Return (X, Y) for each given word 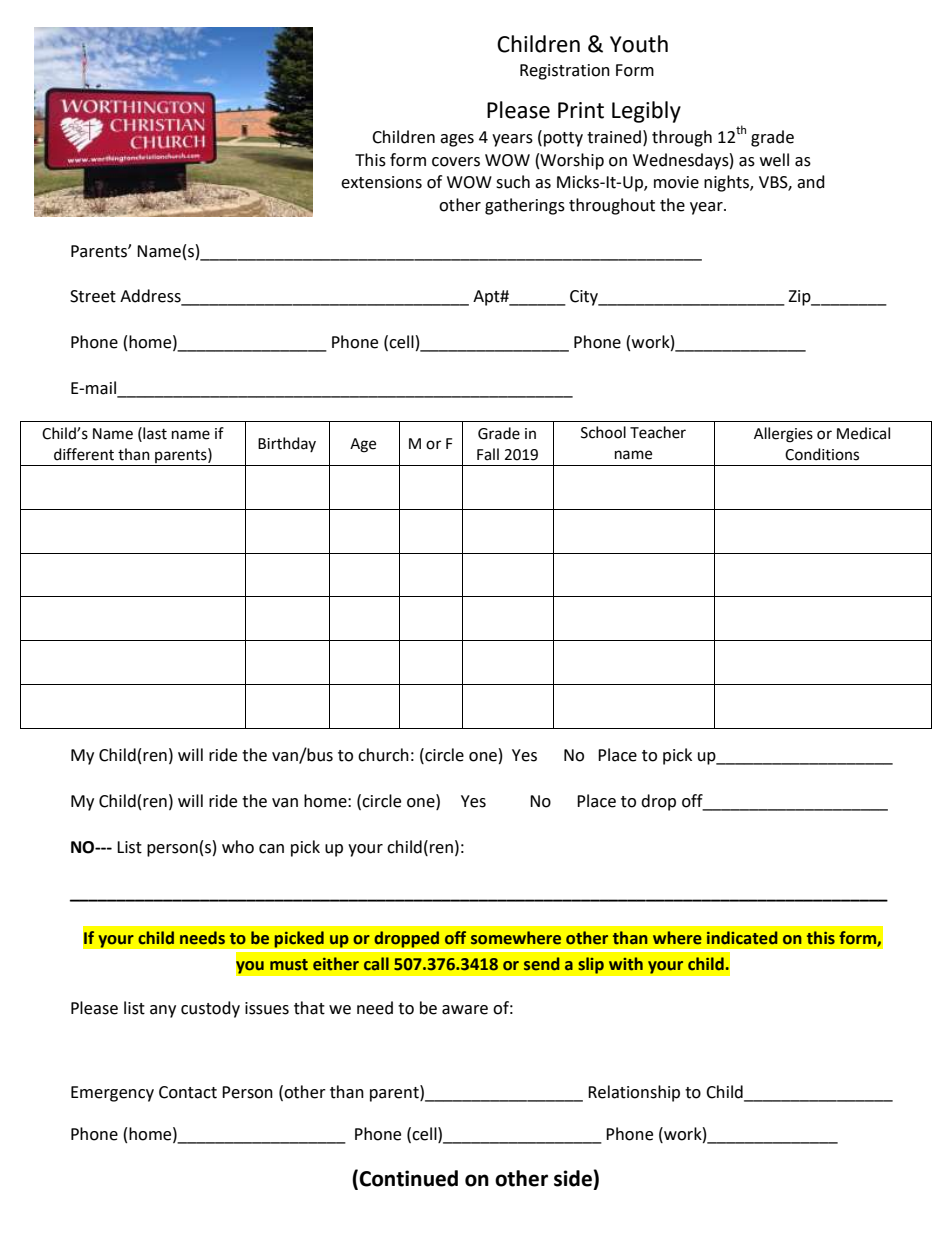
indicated (742, 938)
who (238, 847)
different (84, 454)
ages (457, 140)
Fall (488, 454)
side (574, 1178)
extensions (381, 182)
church (383, 755)
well (774, 160)
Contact (188, 1092)
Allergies (783, 435)
